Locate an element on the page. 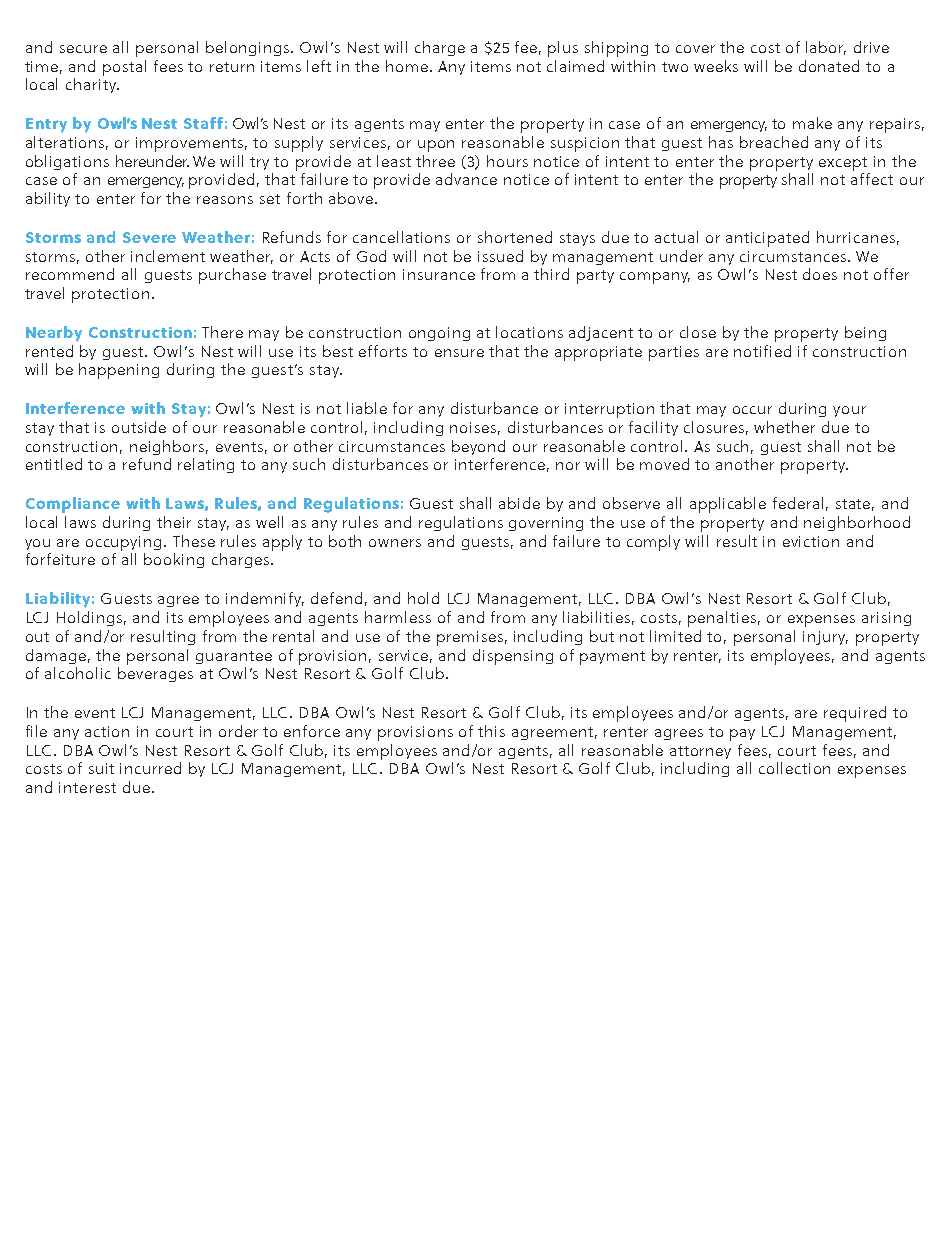  incurred is located at coordinates (150, 768).
